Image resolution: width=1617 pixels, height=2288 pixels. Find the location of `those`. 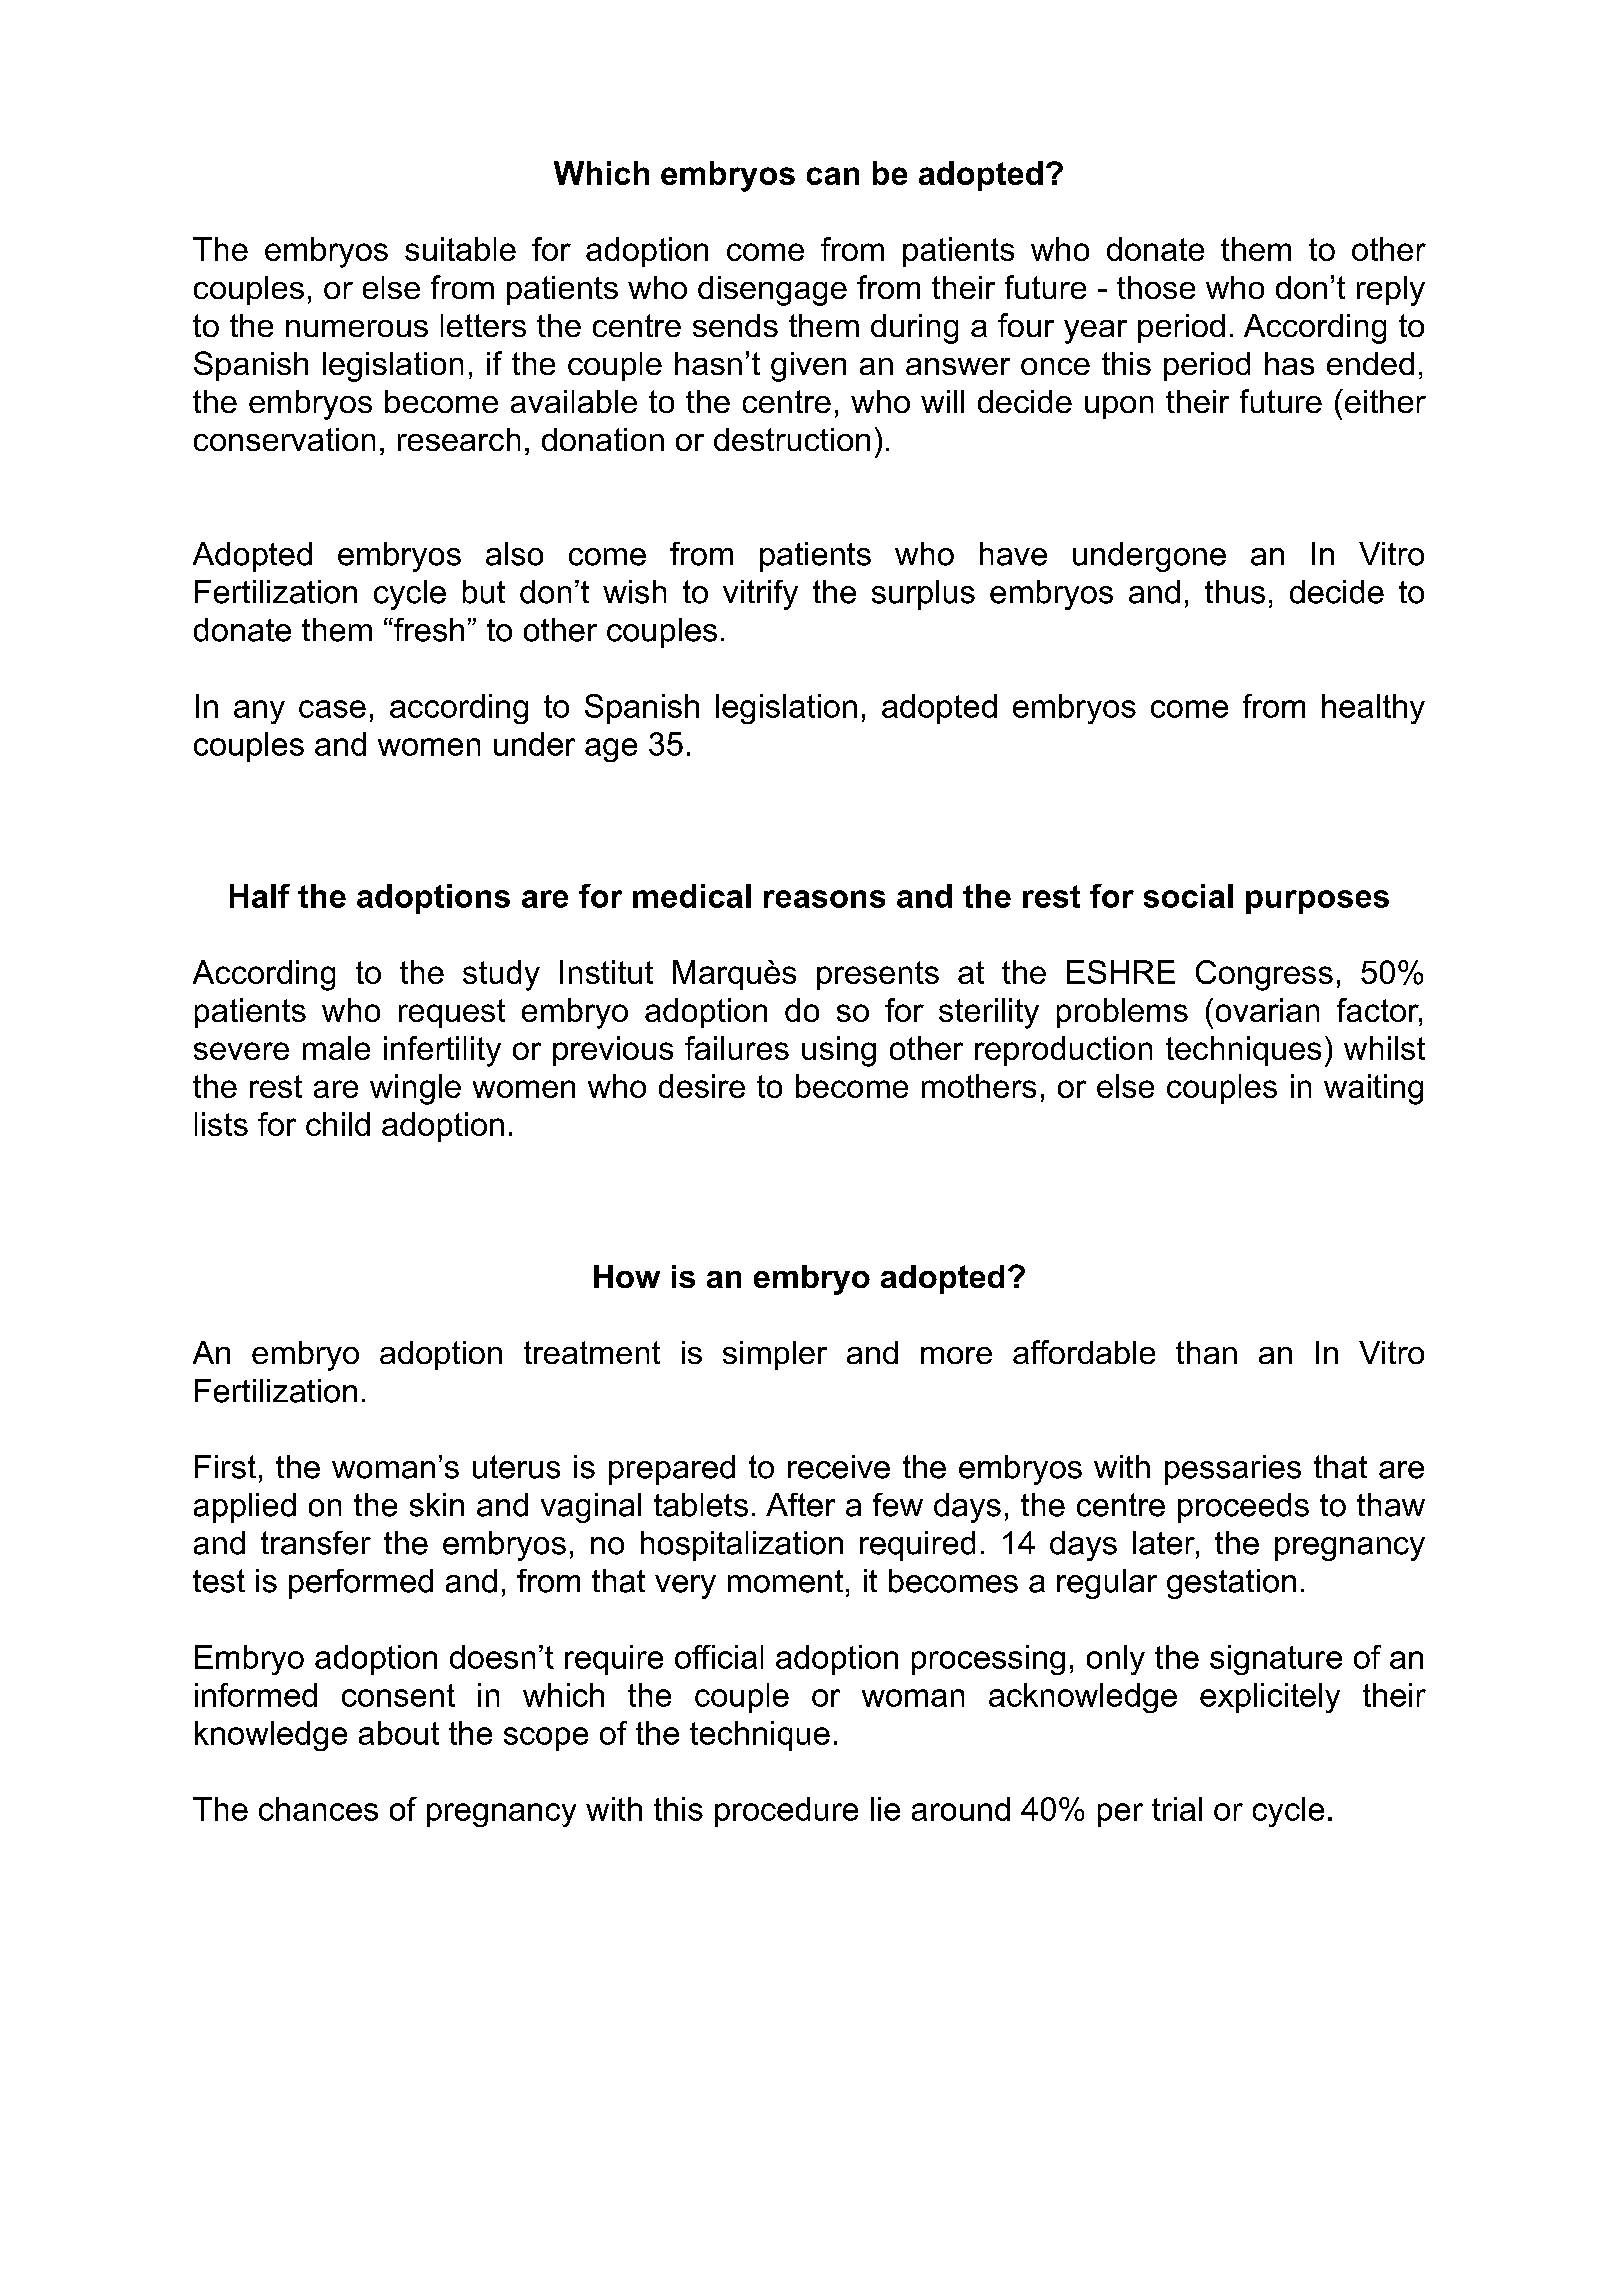

those is located at coordinates (1156, 287).
